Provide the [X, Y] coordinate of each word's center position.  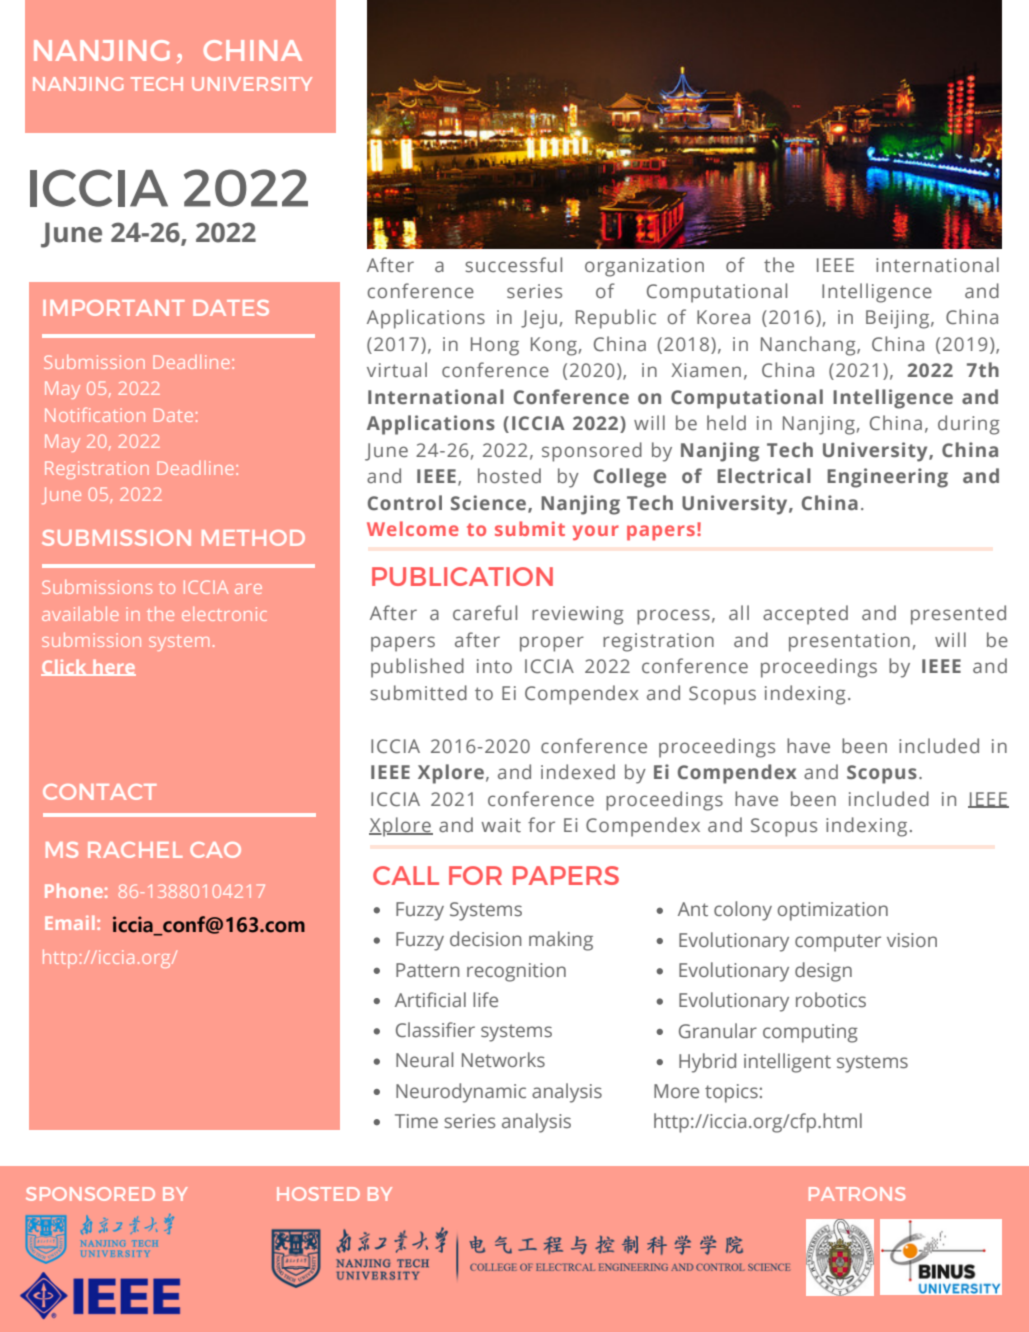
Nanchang [809, 346]
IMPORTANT [114, 308]
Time [416, 1121]
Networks [503, 1059]
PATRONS [857, 1194]
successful [513, 264]
